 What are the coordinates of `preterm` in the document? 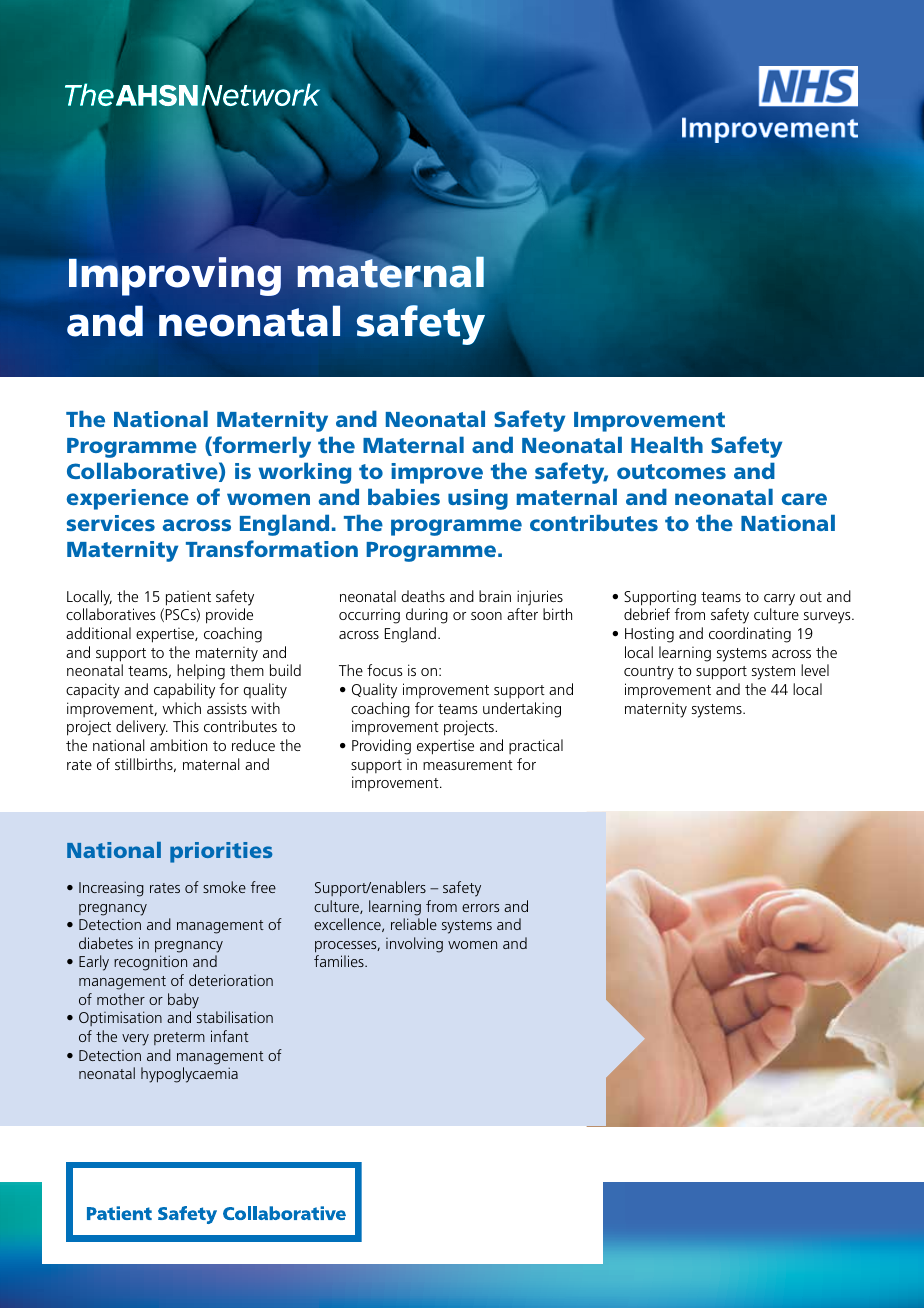 It's located at (179, 1038).
